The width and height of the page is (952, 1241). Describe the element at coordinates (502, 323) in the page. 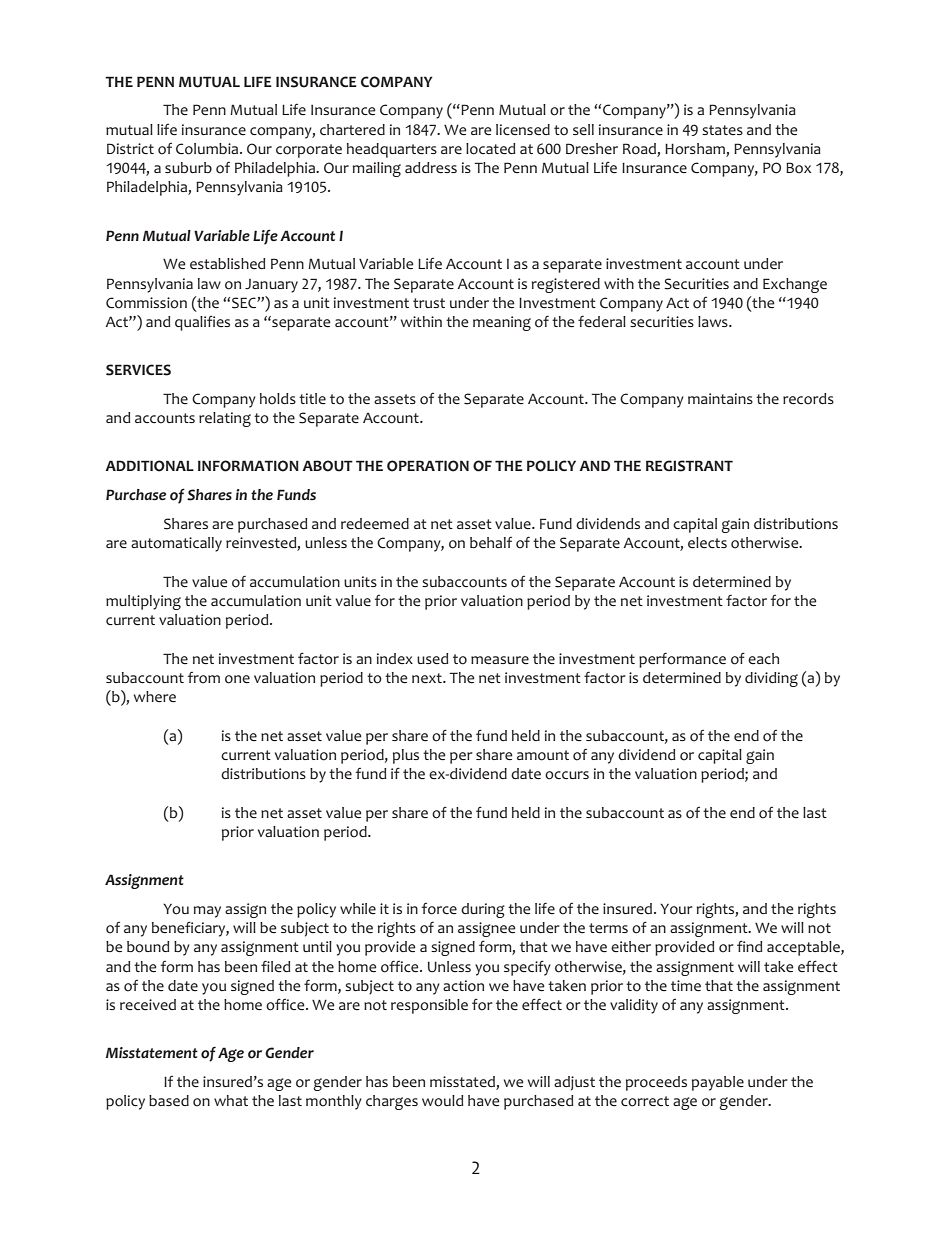

I see `meaning` at that location.
